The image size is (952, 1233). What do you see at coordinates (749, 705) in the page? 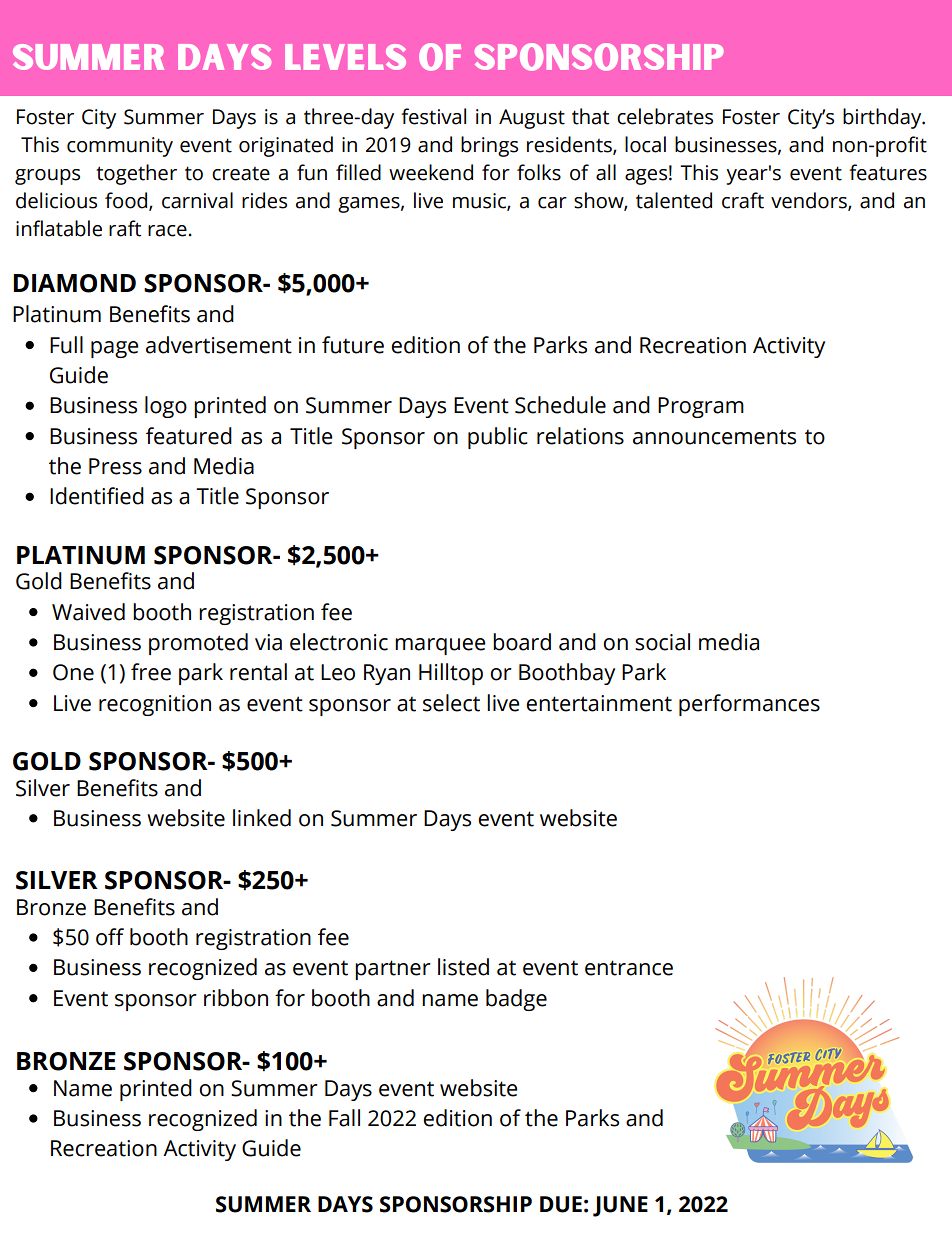
I see `performances` at bounding box center [749, 705].
